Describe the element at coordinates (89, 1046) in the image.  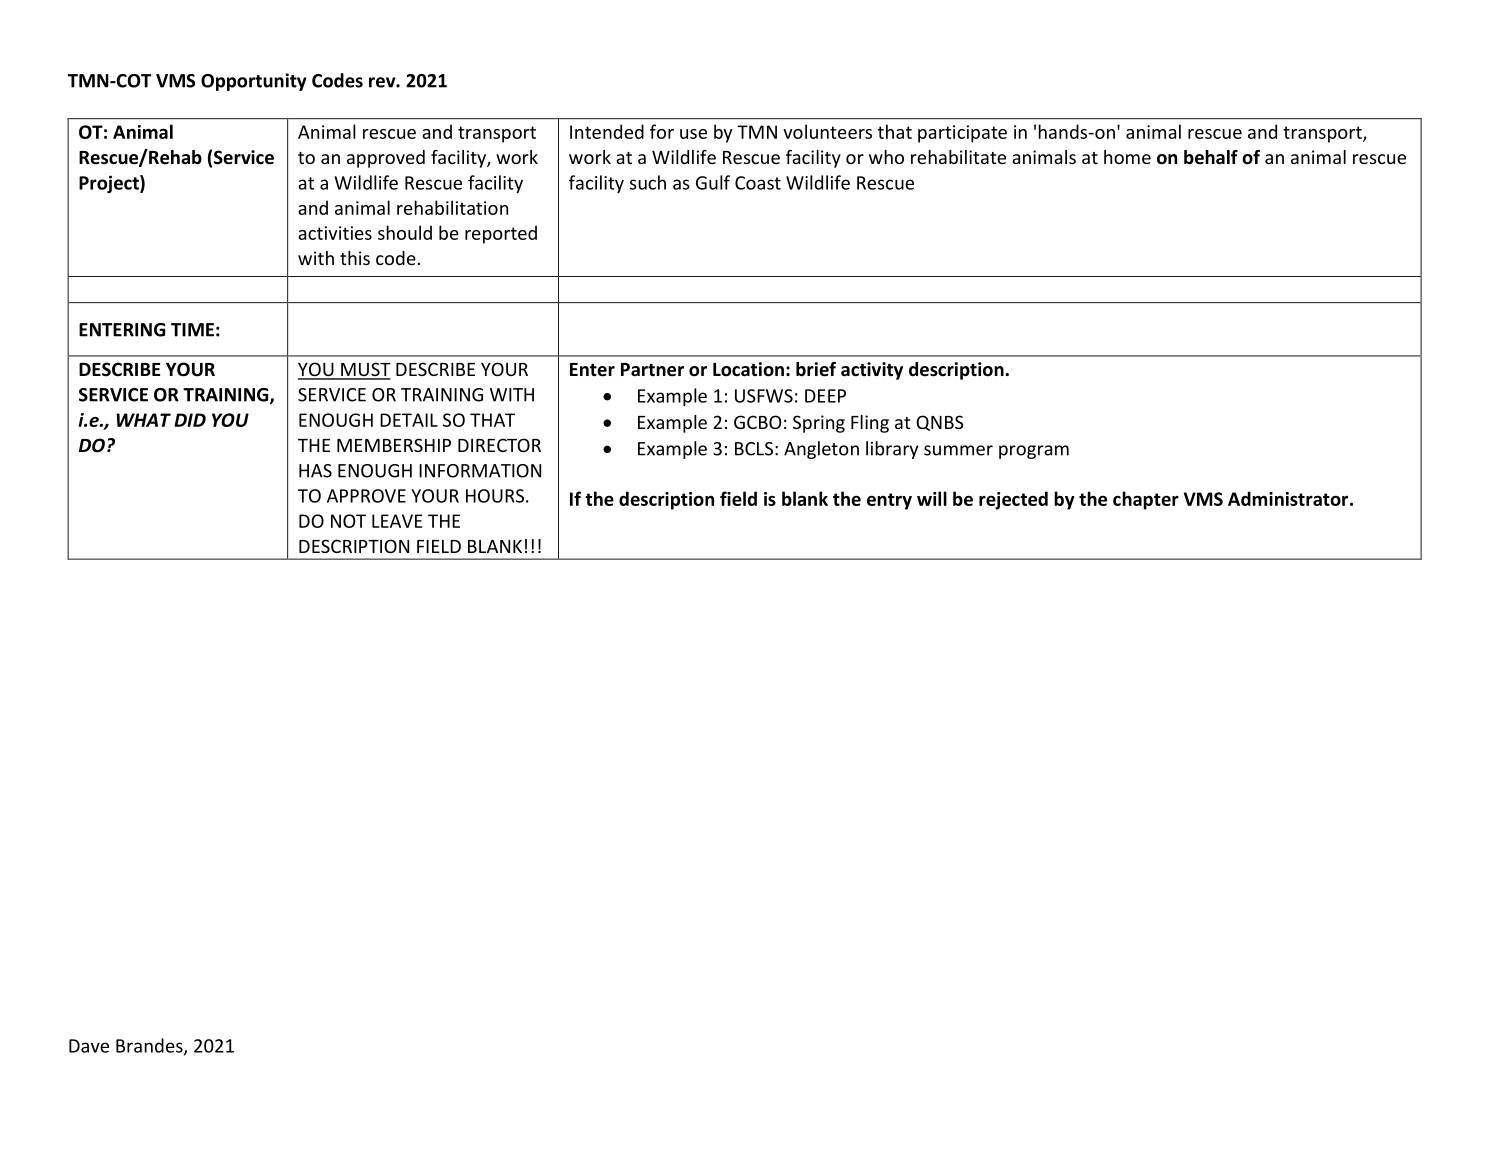
I see `Dave` at that location.
